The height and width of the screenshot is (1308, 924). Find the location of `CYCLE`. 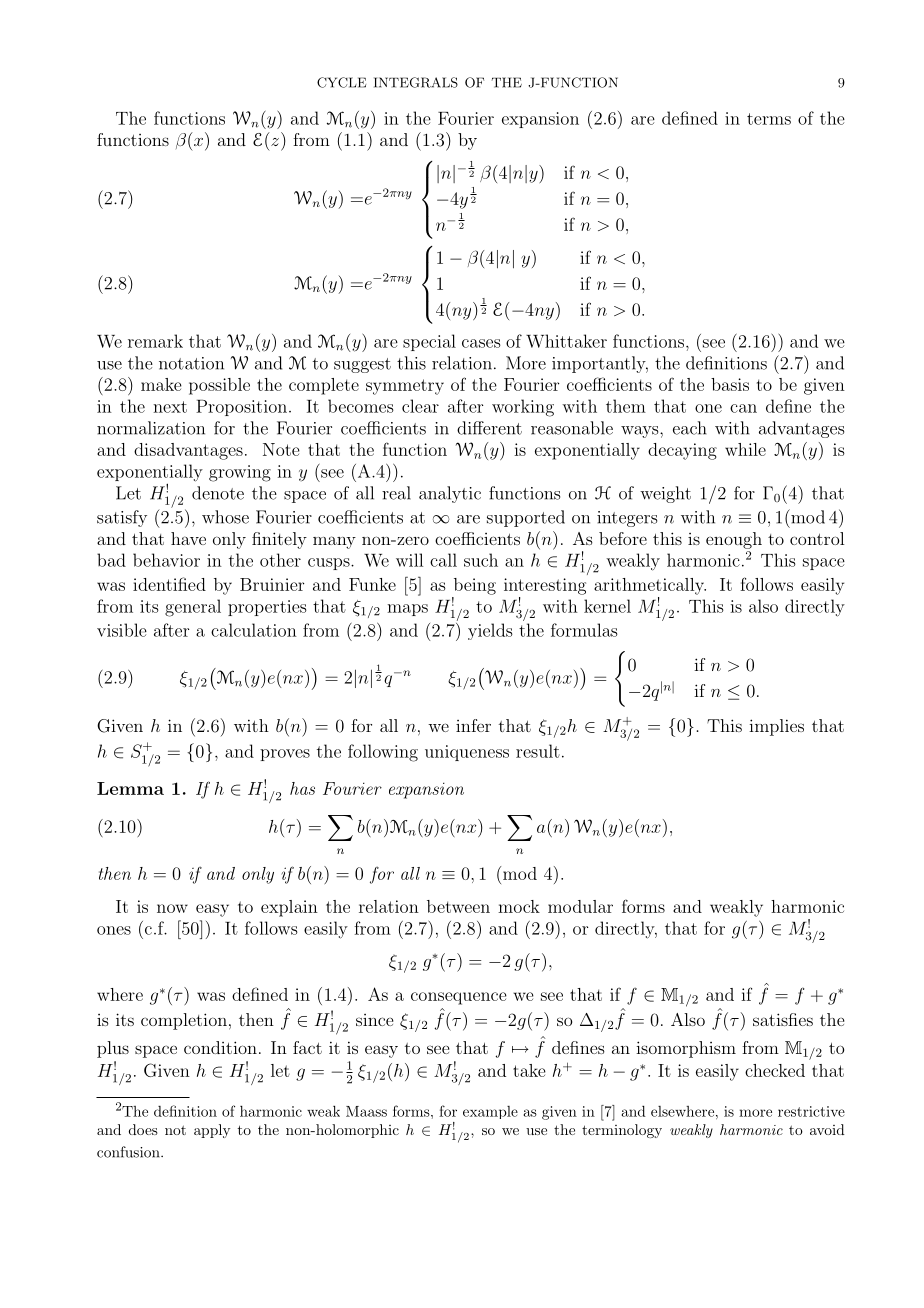

CYCLE is located at coordinates (341, 82).
